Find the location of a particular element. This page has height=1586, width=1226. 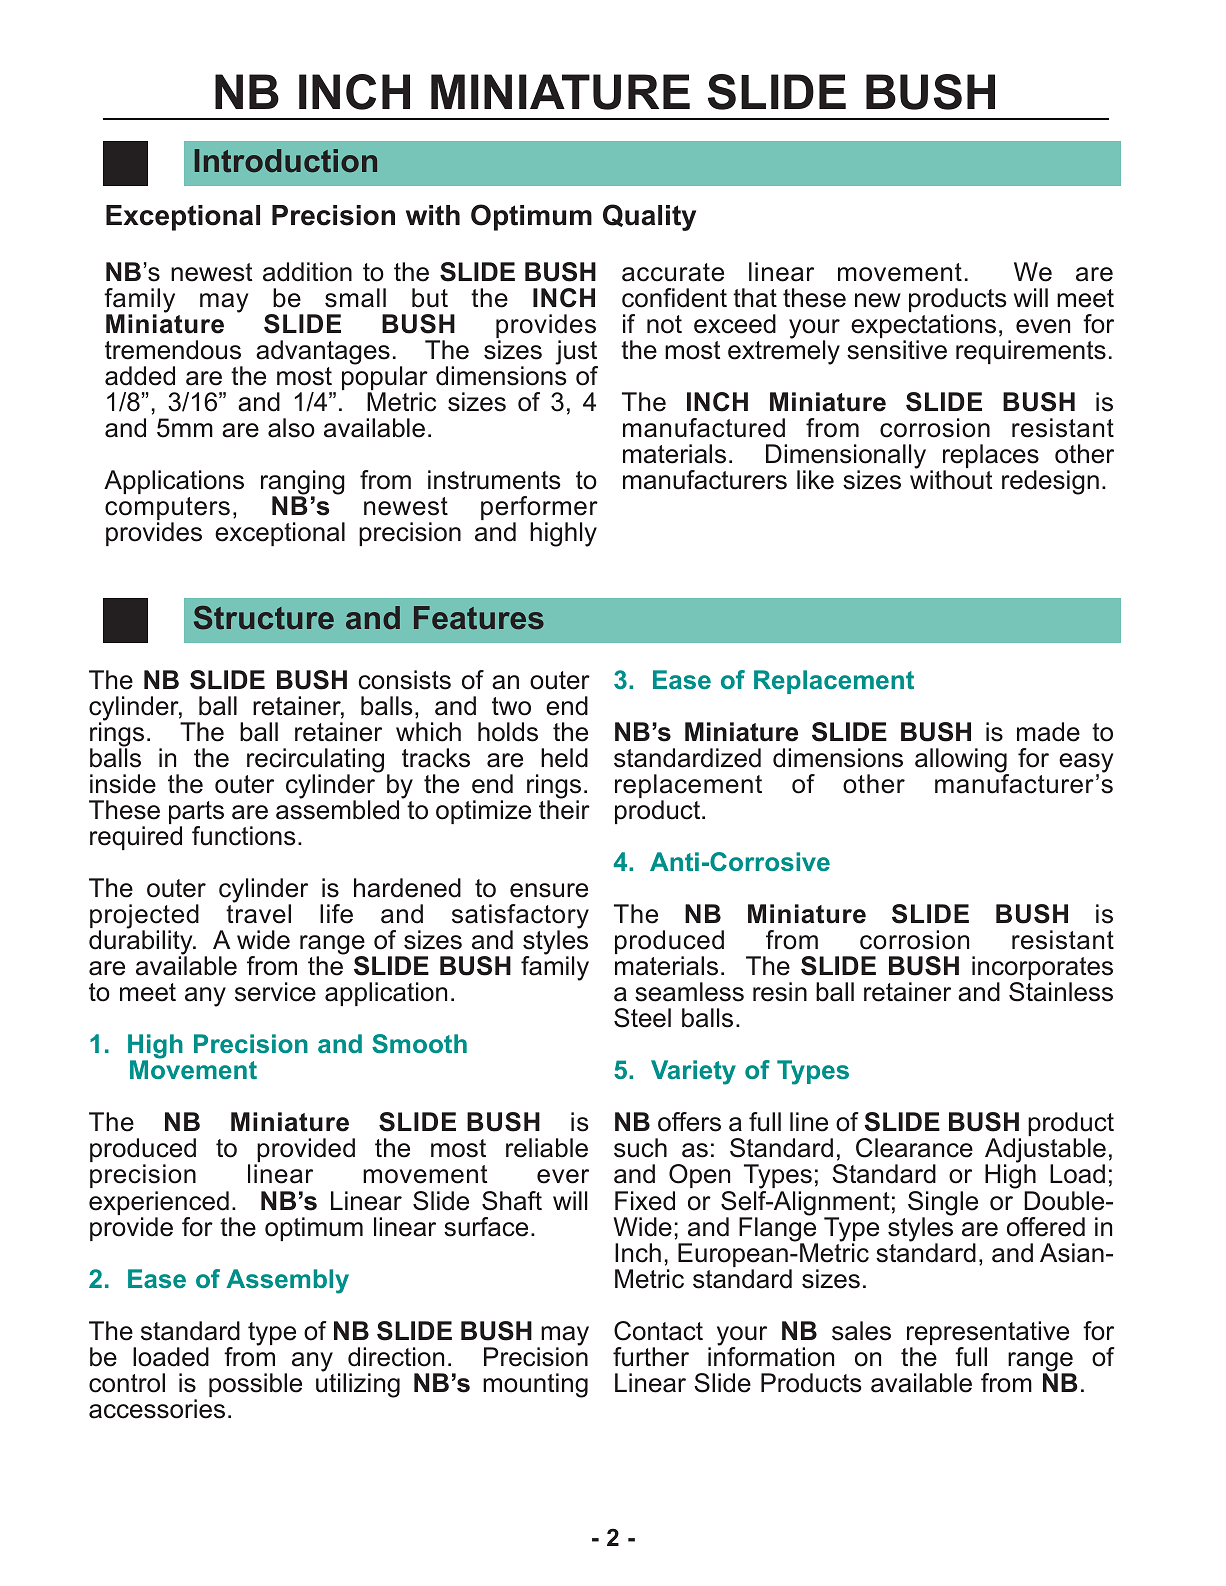

Introduction is located at coordinates (286, 161).
